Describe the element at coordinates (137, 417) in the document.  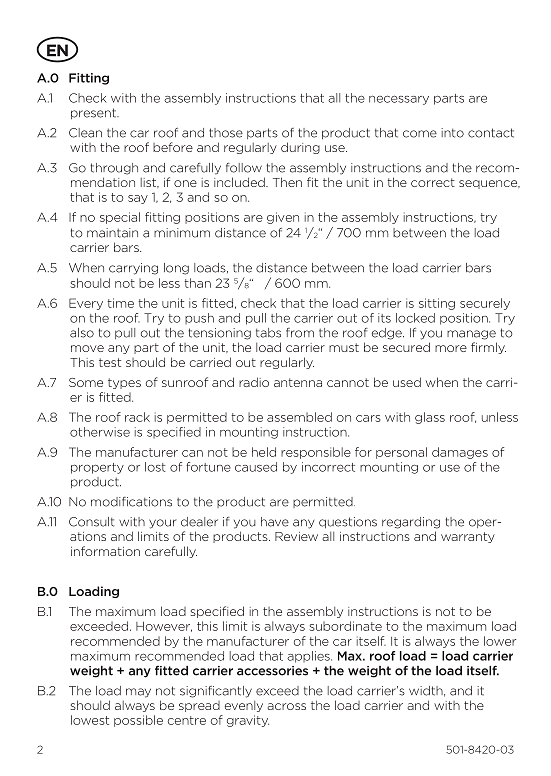
I see `rack` at that location.
